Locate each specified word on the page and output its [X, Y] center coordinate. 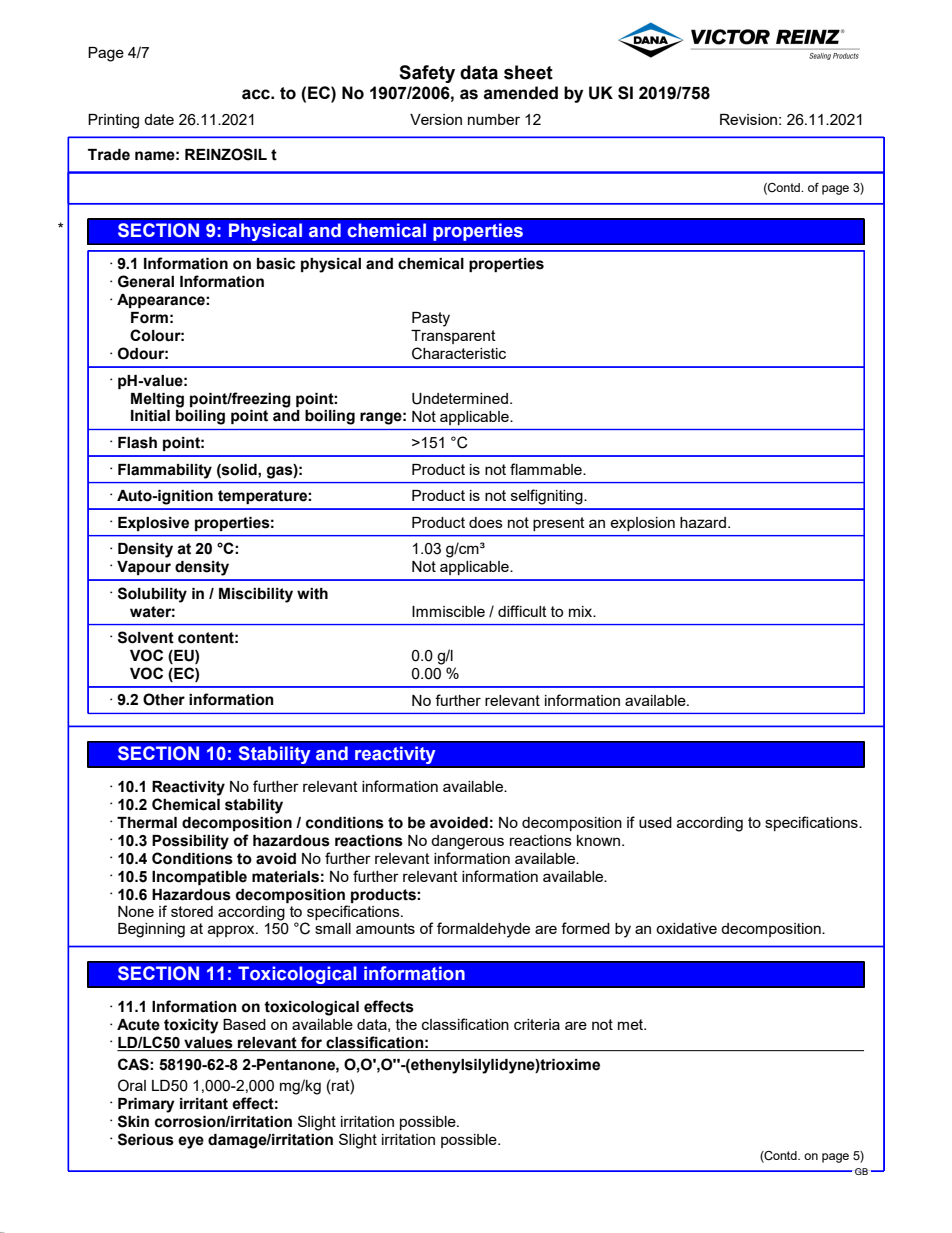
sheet [528, 72]
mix [582, 611]
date [159, 119]
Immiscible [448, 611]
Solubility [152, 595]
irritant [204, 1104]
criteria [537, 1024]
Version [436, 119]
